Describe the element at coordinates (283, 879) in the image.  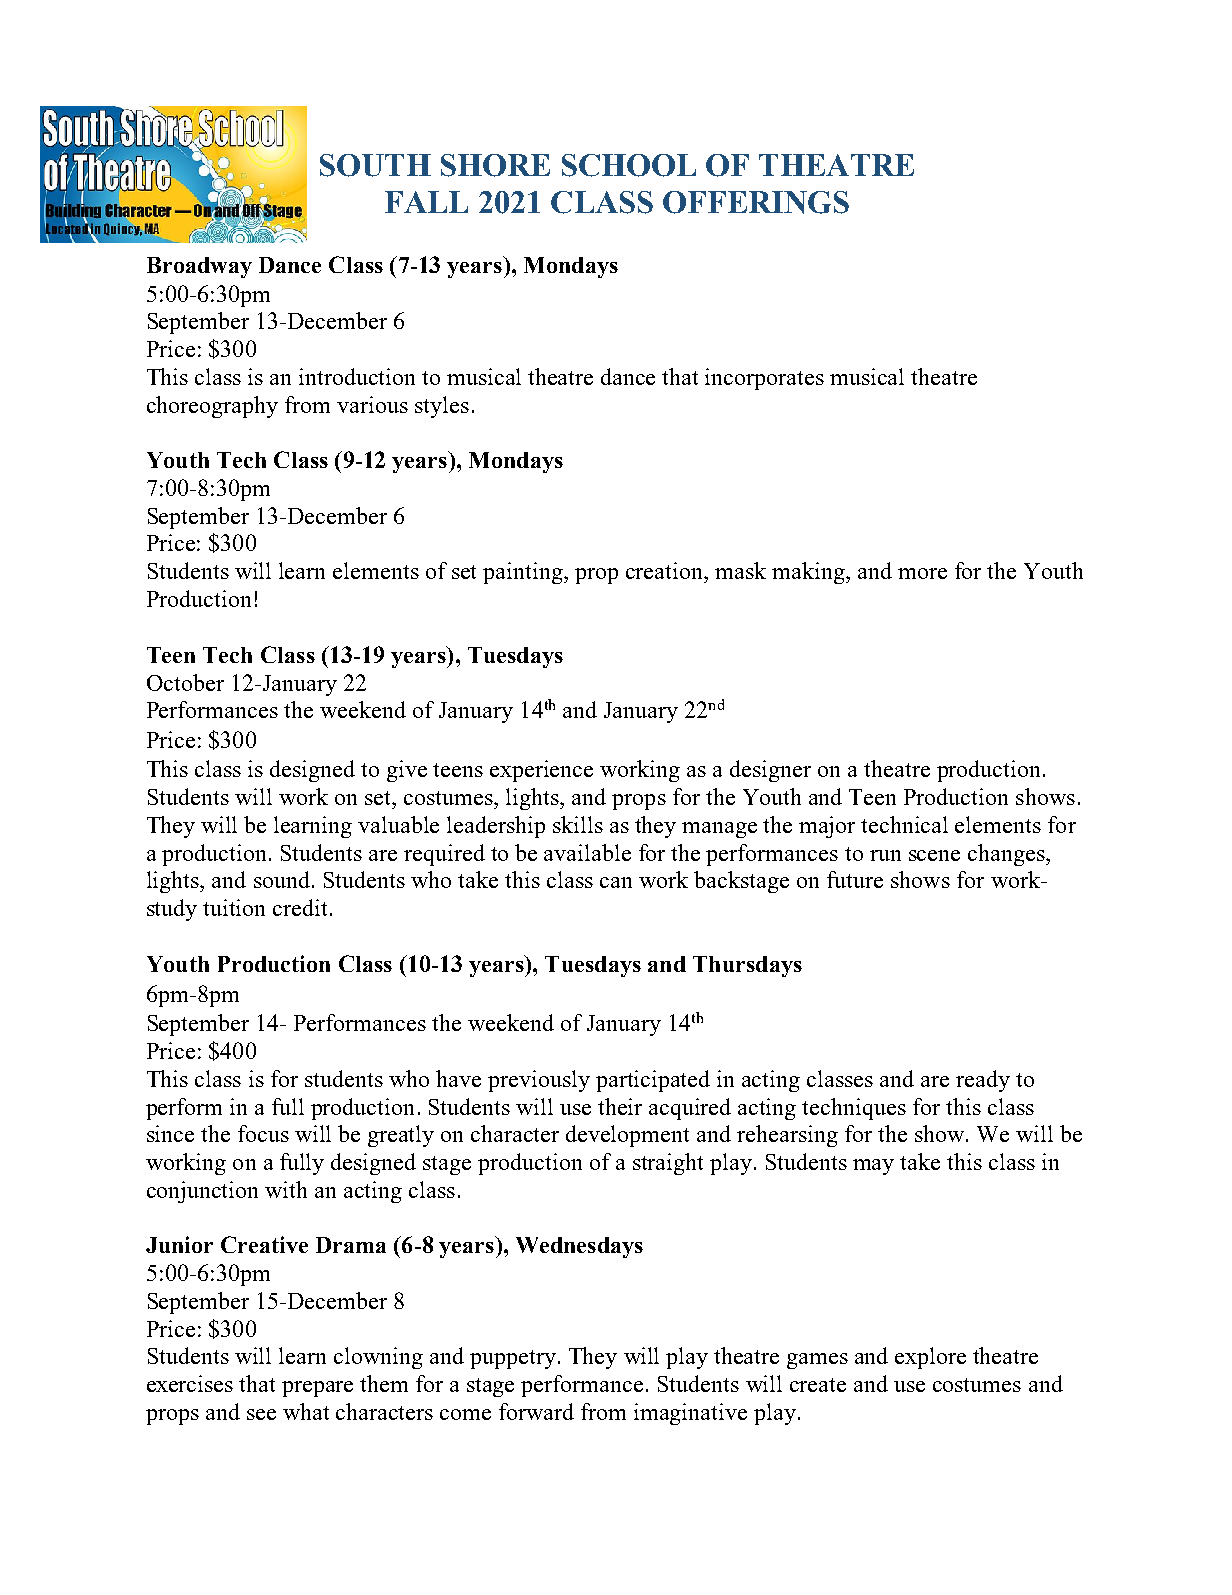
I see `sound` at that location.
